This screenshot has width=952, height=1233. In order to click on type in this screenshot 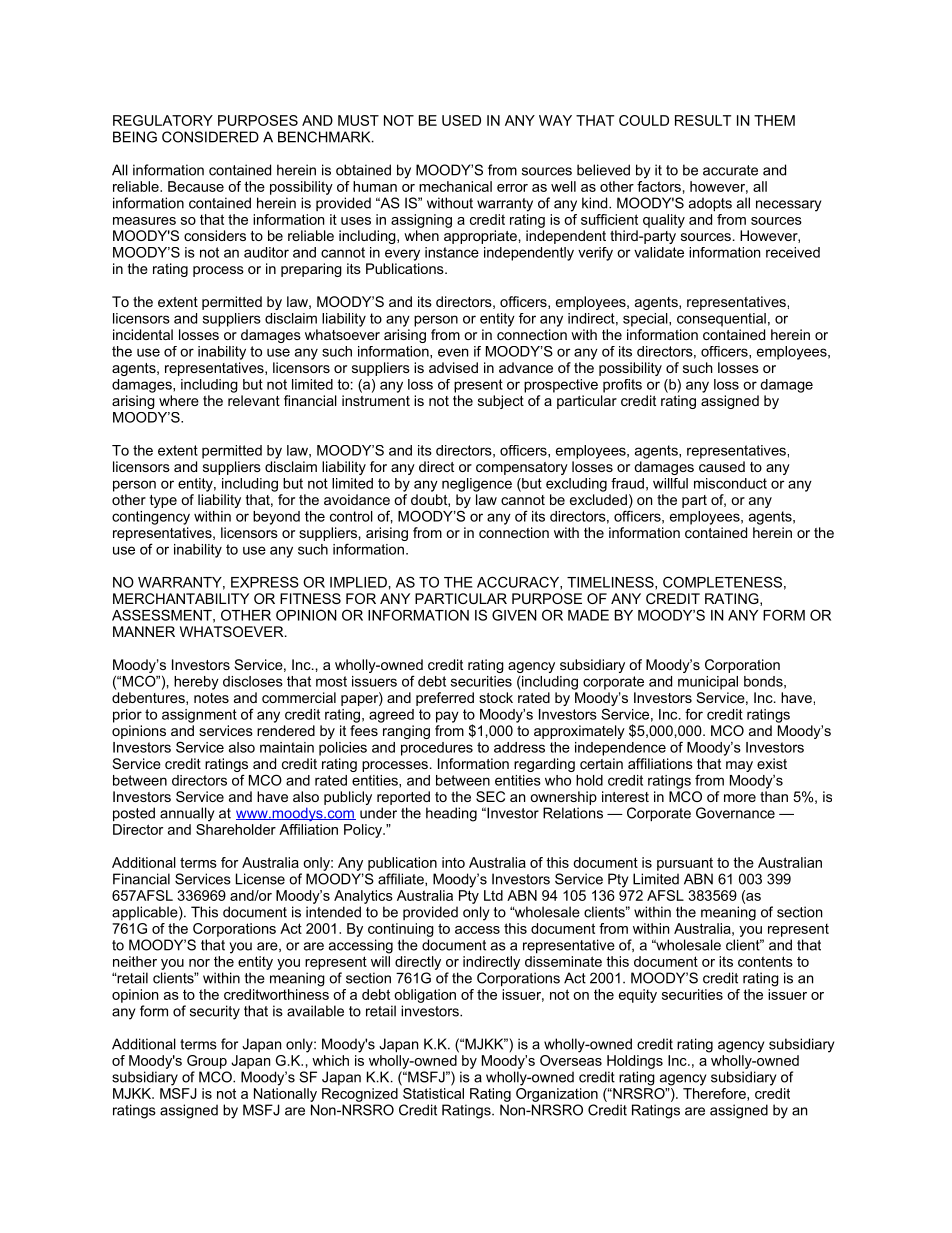, I will do `click(163, 501)`.
